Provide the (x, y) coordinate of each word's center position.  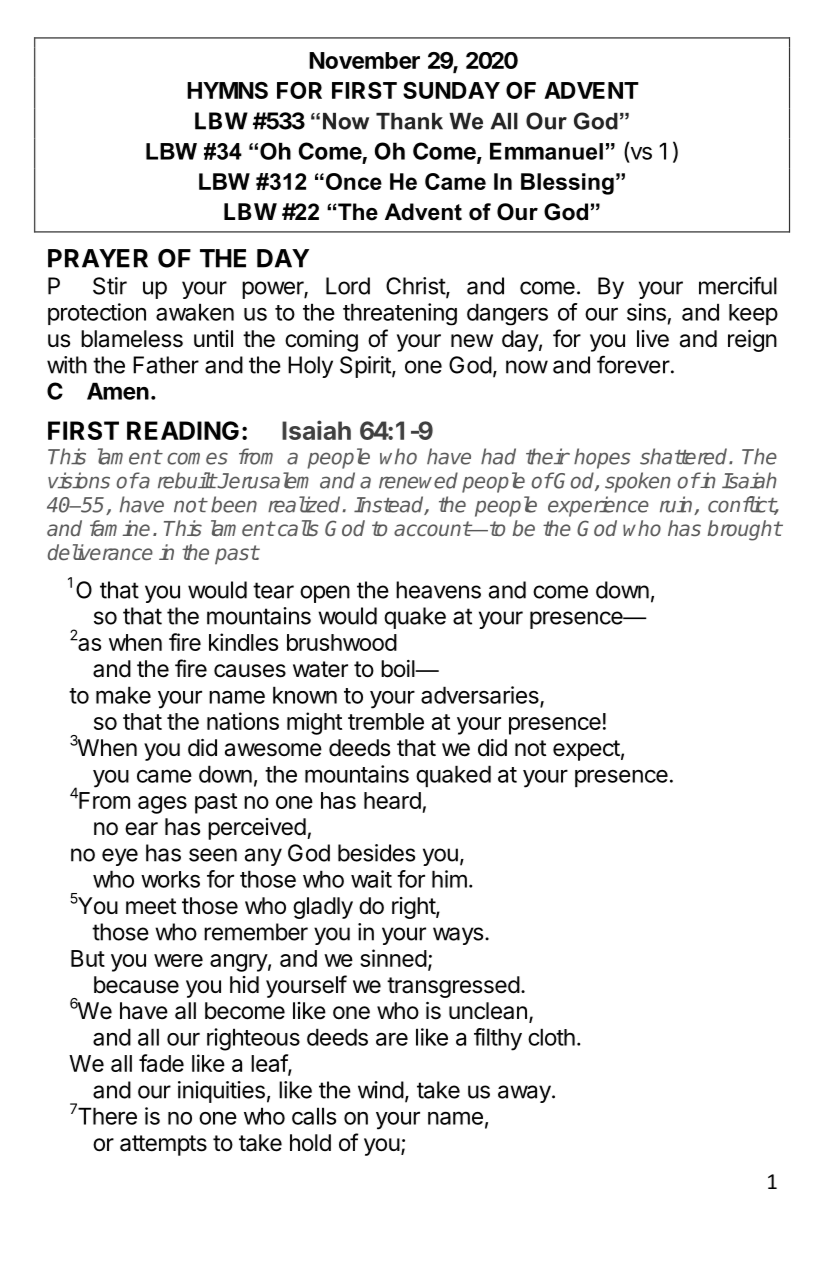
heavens (438, 590)
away (524, 1094)
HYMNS (227, 90)
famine (120, 528)
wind (381, 1090)
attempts (163, 1145)
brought (744, 530)
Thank (409, 121)
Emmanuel (546, 151)
